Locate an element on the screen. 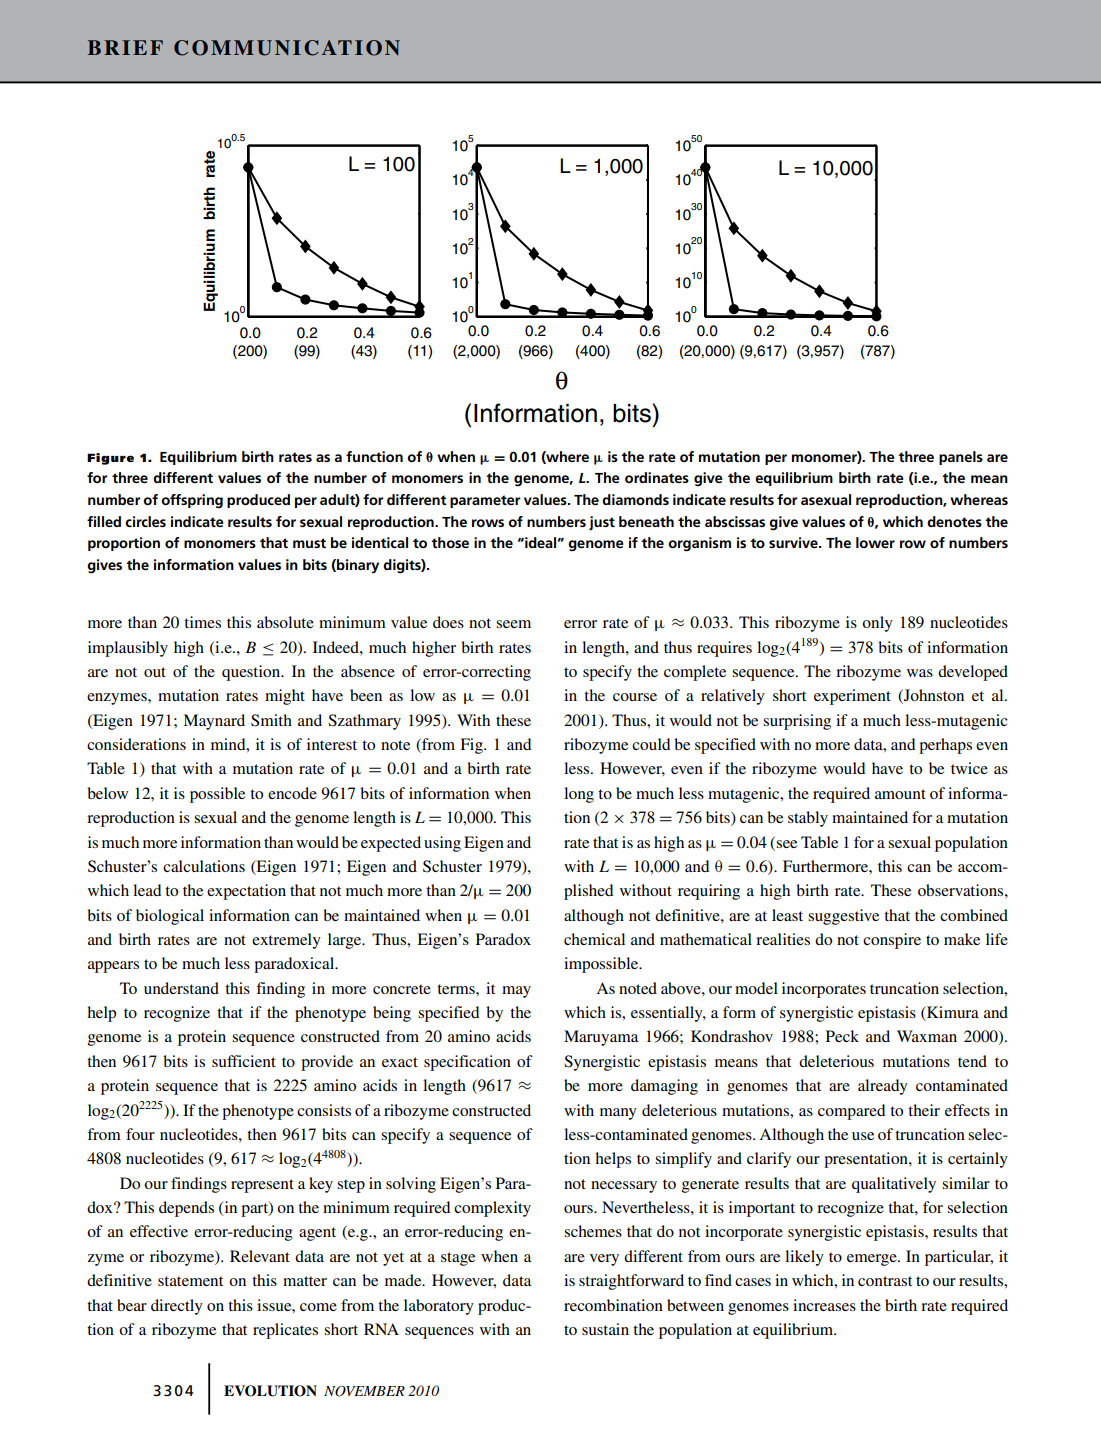  offspring is located at coordinates (192, 501).
